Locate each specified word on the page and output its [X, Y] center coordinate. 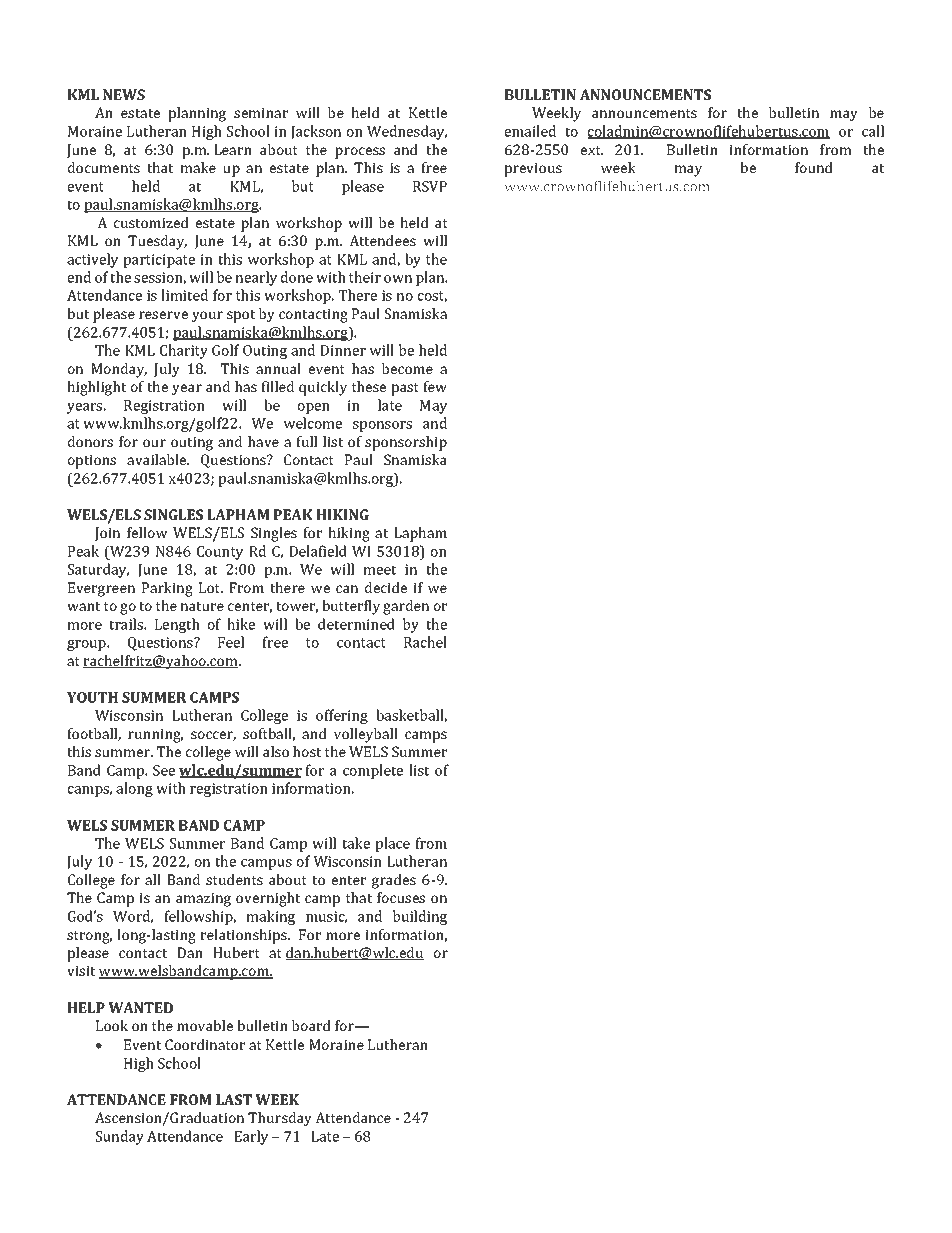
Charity [184, 351]
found [814, 167]
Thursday [280, 1119]
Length [177, 625]
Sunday [120, 1137]
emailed [530, 131]
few [435, 386]
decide [386, 587]
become [407, 368]
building [420, 917]
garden [406, 607]
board [311, 1025]
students [234, 879]
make [198, 167]
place [392, 844]
